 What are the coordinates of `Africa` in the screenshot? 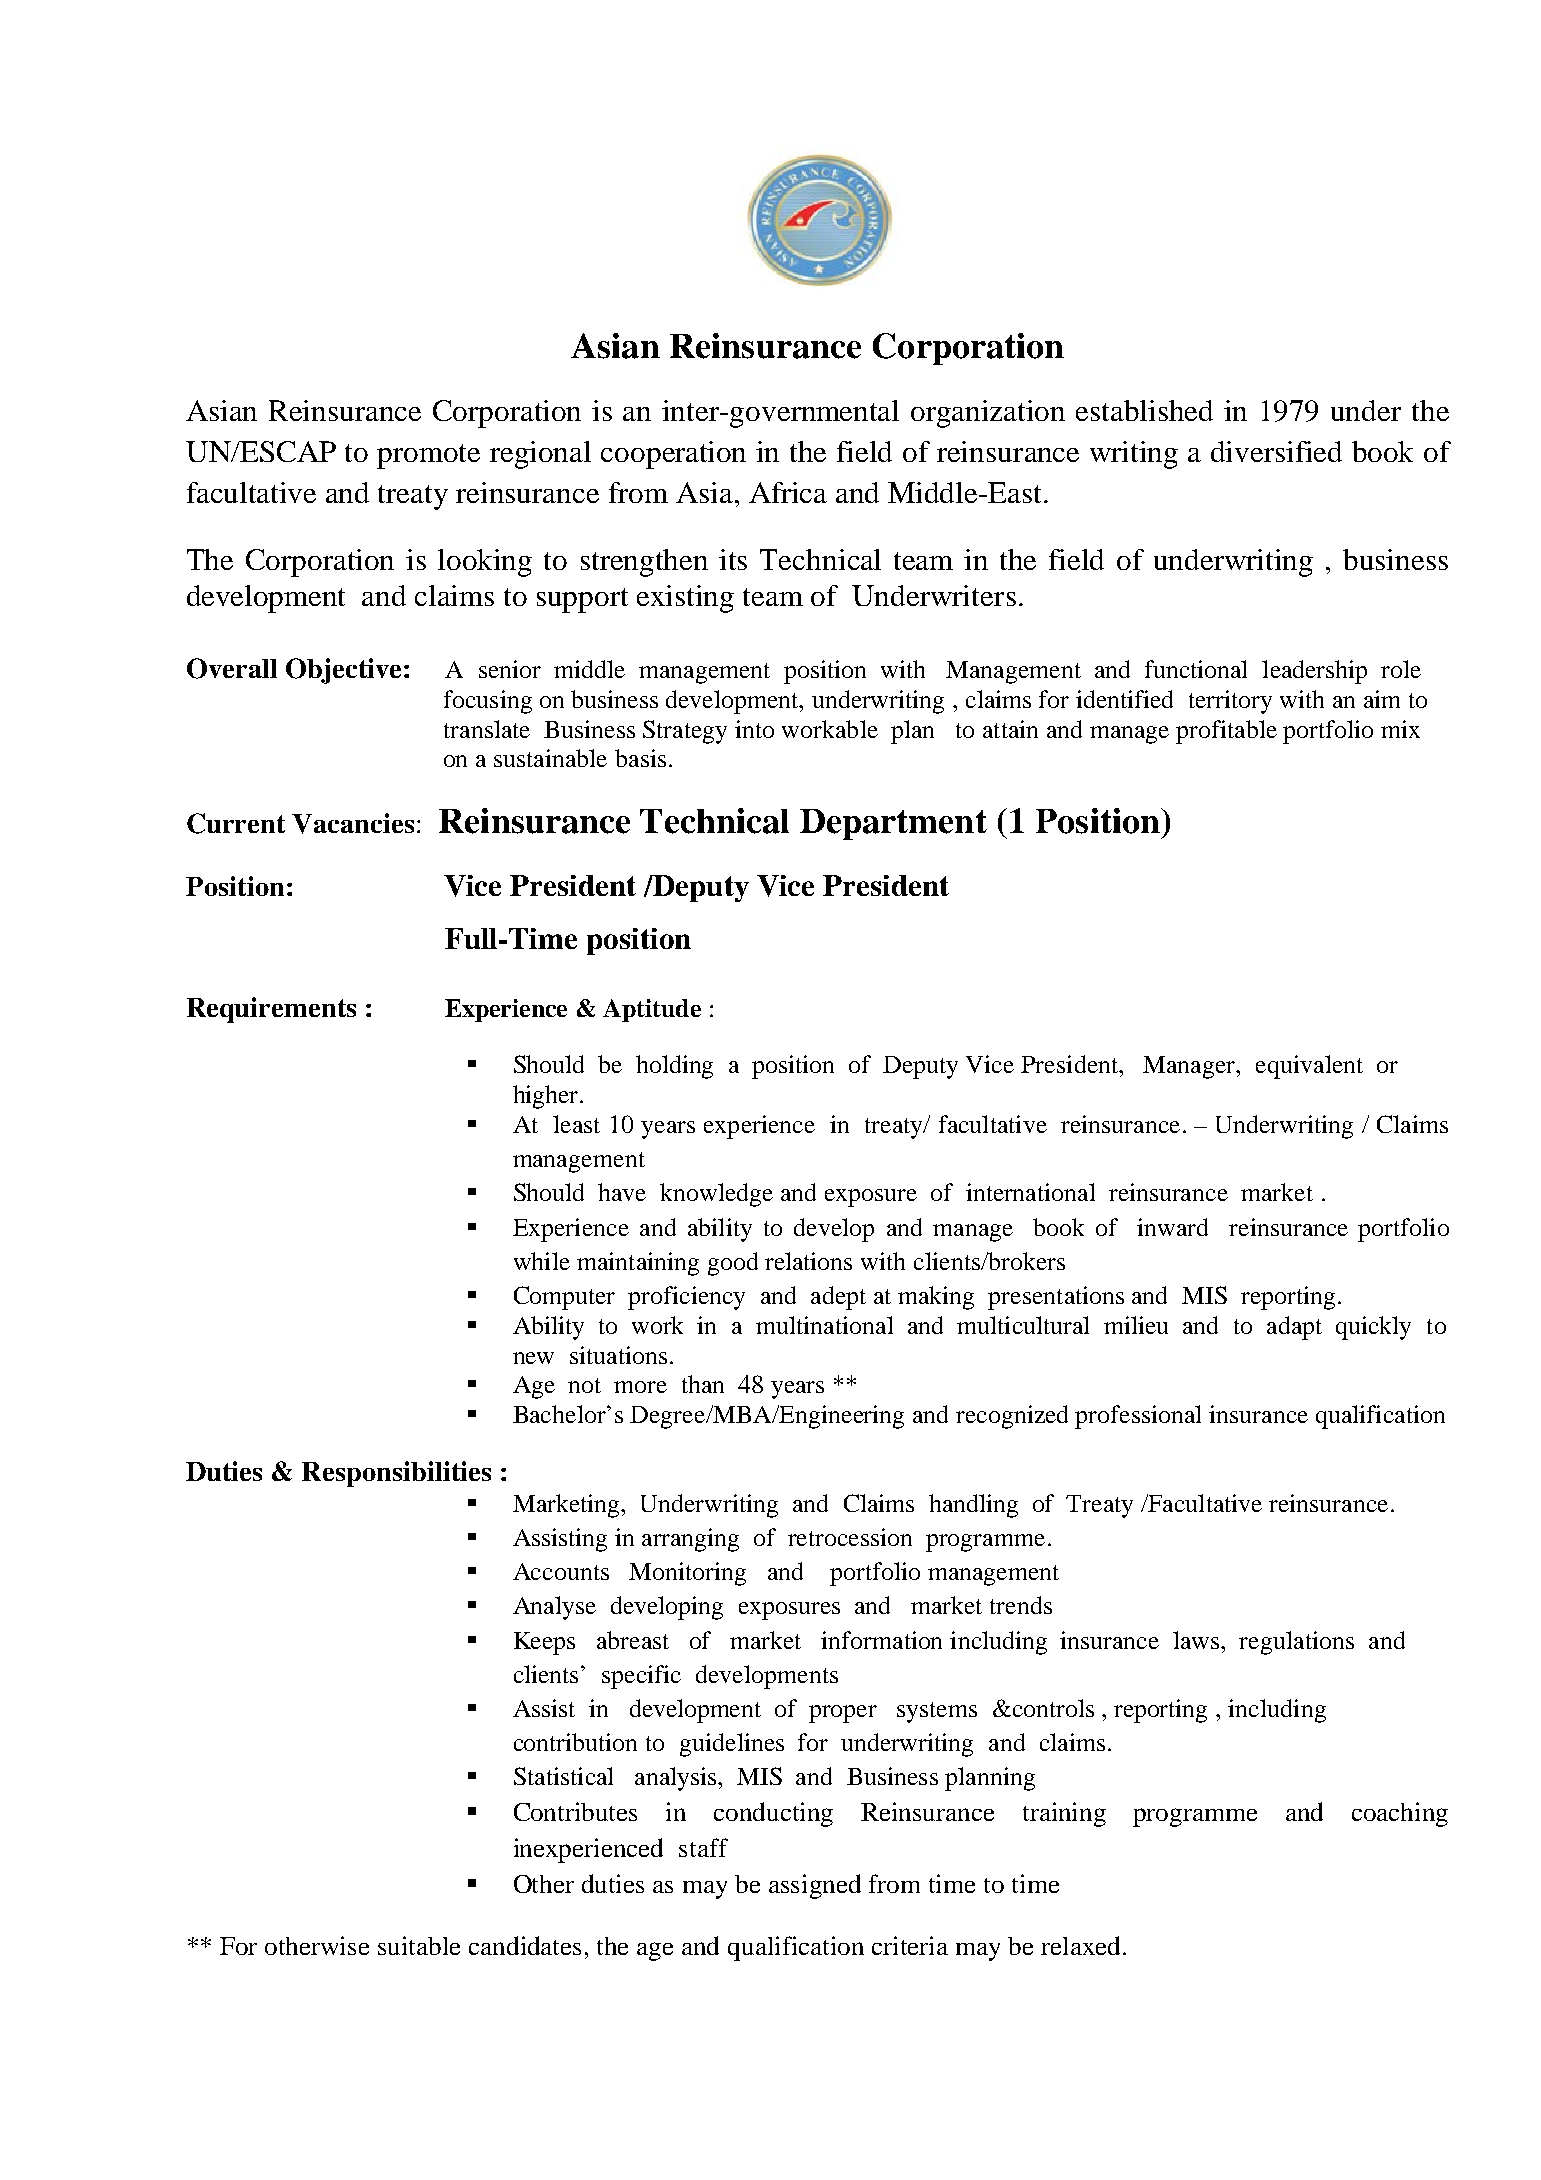 It's located at (788, 492).
